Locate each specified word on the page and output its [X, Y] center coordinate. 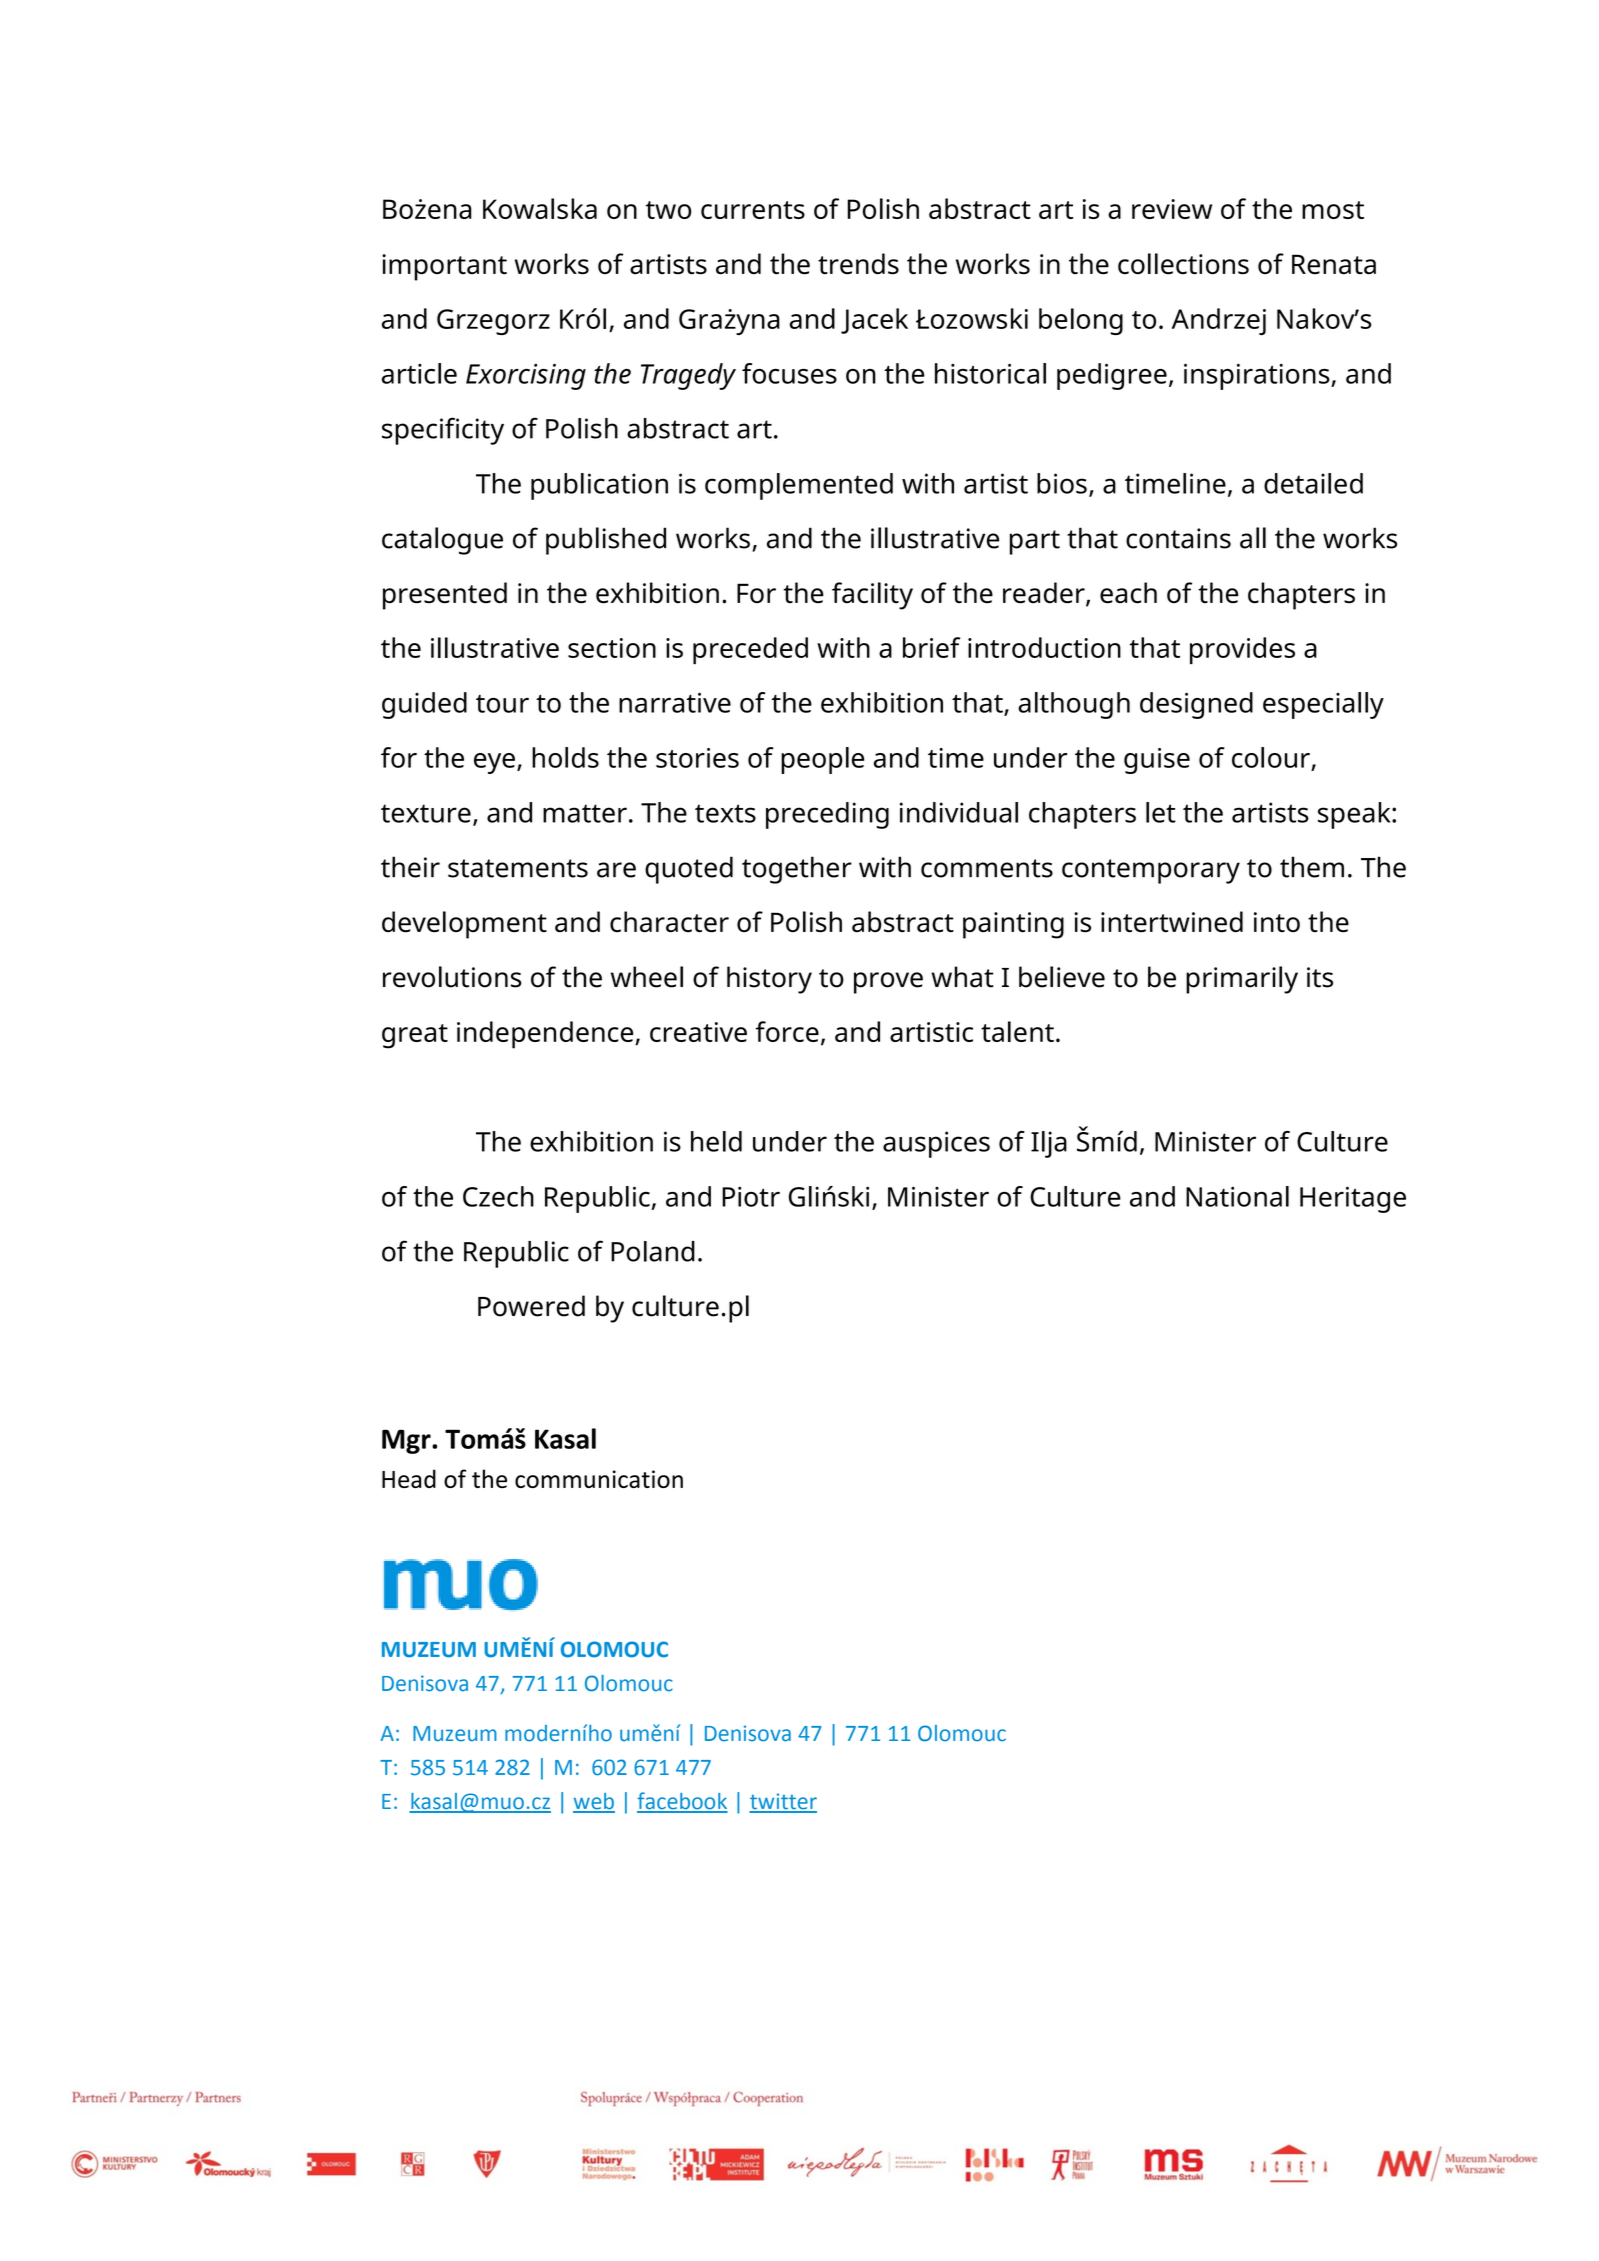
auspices [936, 1144]
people [822, 760]
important [444, 267]
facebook [682, 1802]
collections [1183, 264]
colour [1271, 757]
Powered [531, 1306]
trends [858, 264]
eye [494, 763]
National [1237, 1196]
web [594, 1802]
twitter [783, 1802]
